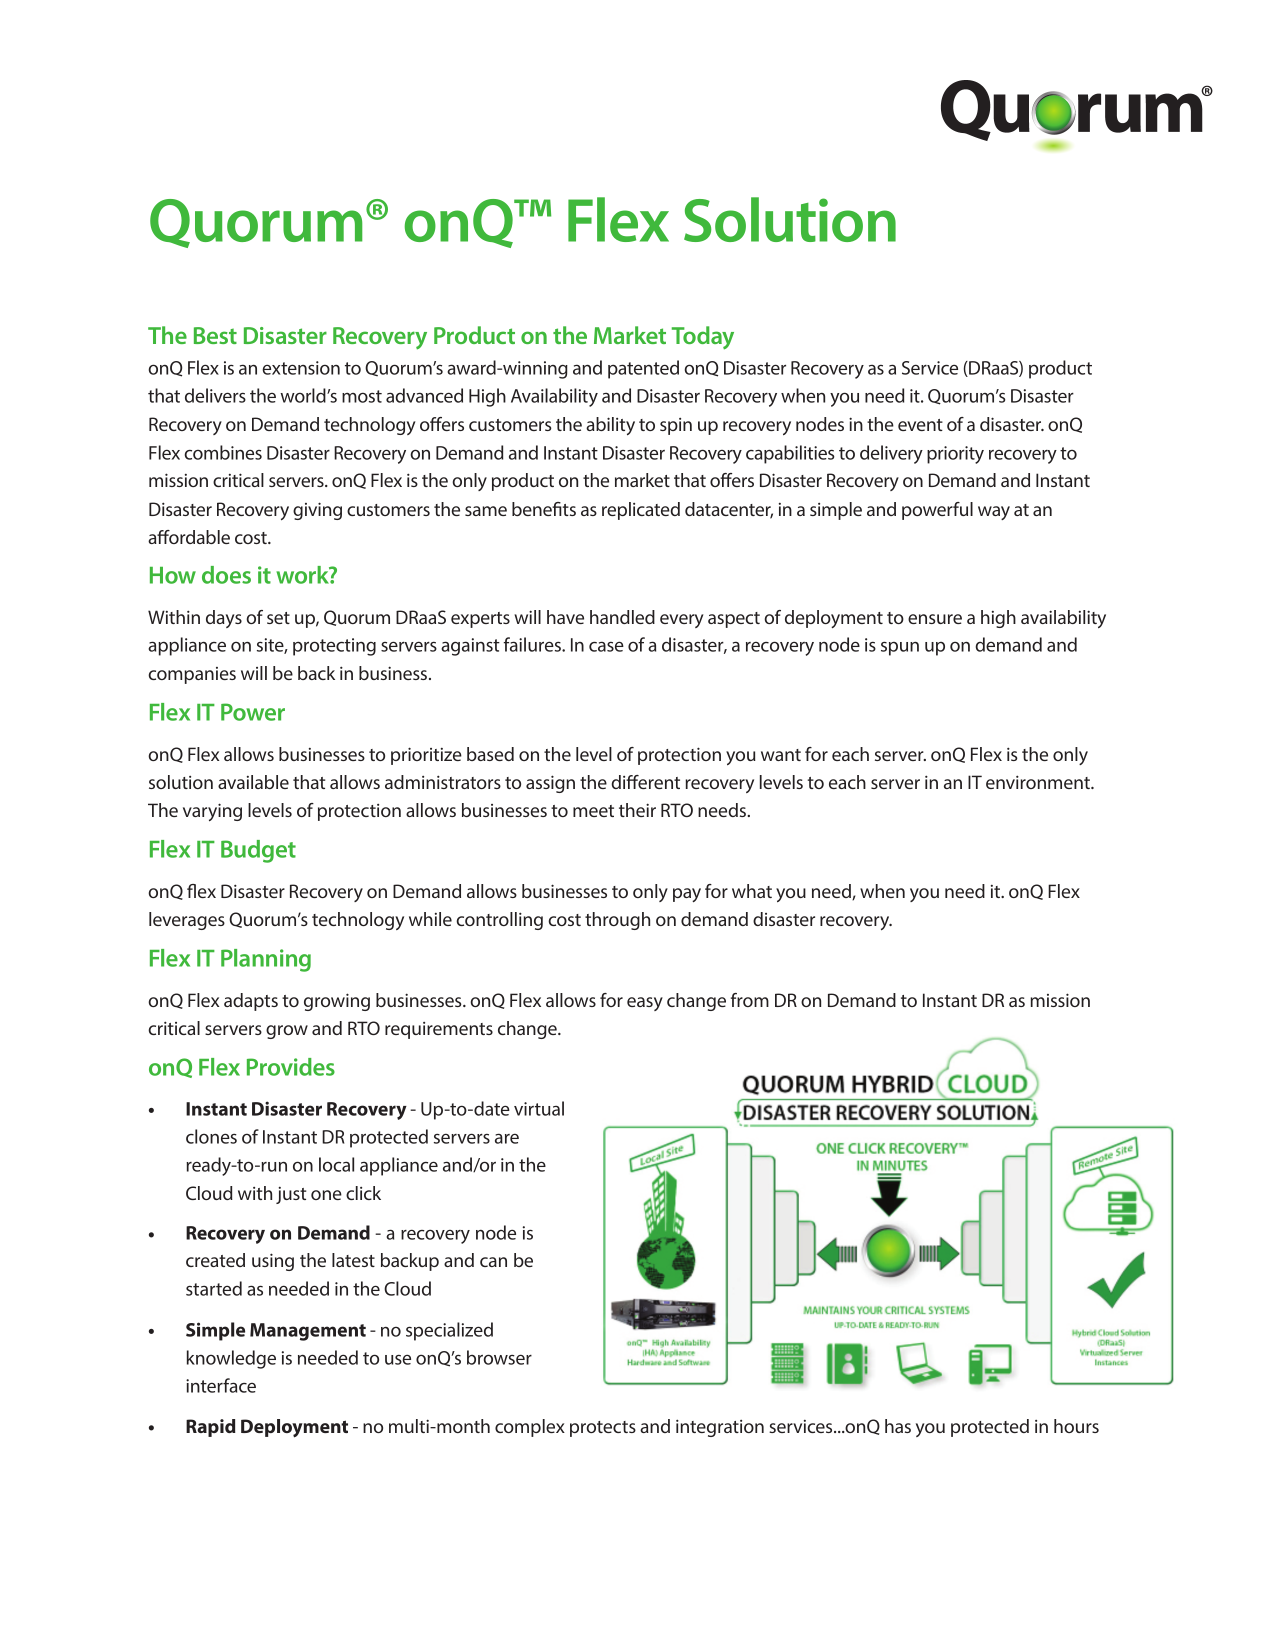 The width and height of the screenshot is (1270, 1643). What do you see at coordinates (645, 782) in the screenshot?
I see `different` at bounding box center [645, 782].
